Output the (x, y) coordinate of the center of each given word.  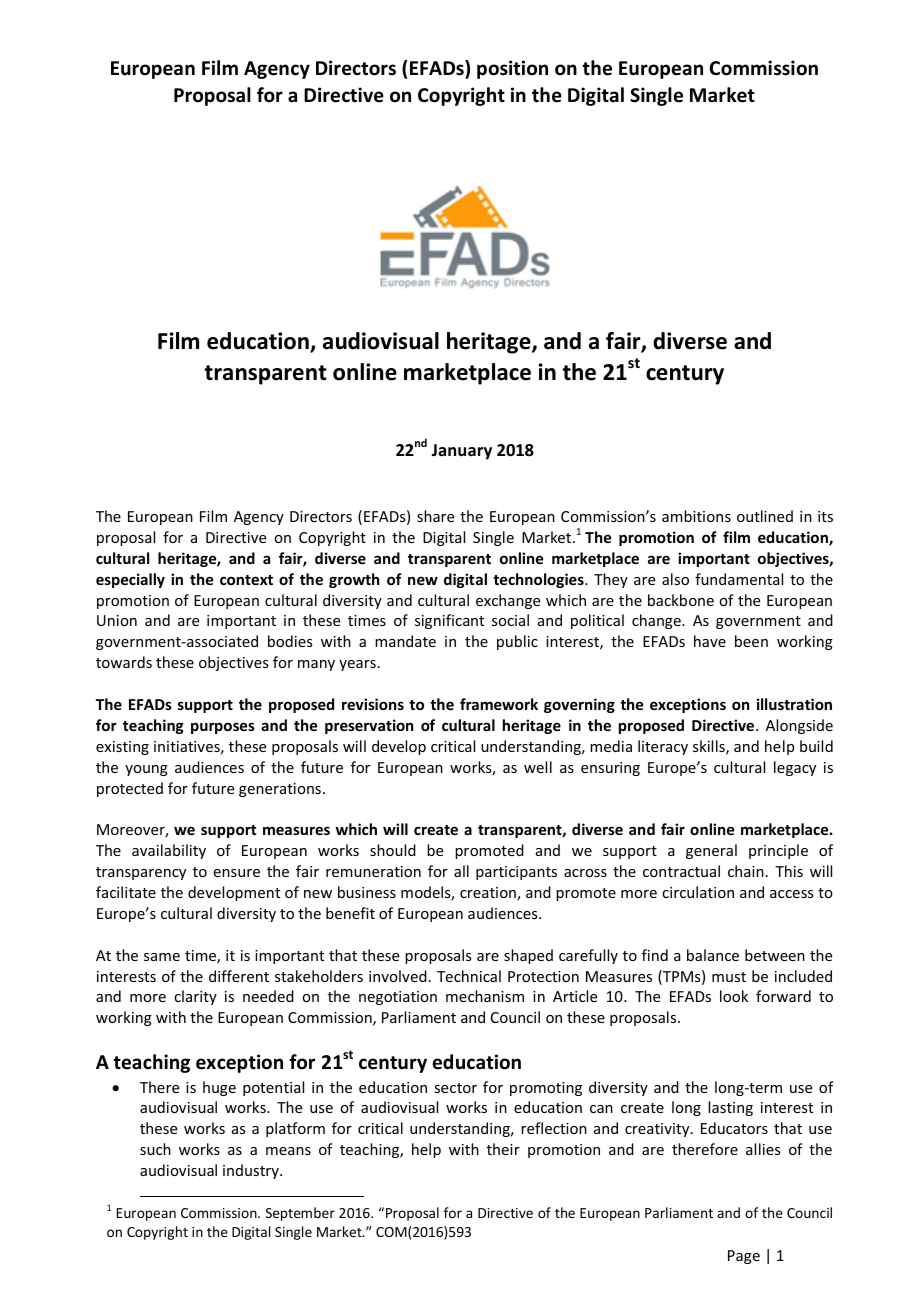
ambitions (696, 516)
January (461, 452)
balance (713, 955)
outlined (765, 516)
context (246, 580)
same (162, 957)
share (435, 516)
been (751, 641)
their (503, 1149)
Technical (469, 976)
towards (124, 662)
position (512, 69)
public (517, 642)
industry (252, 1171)
